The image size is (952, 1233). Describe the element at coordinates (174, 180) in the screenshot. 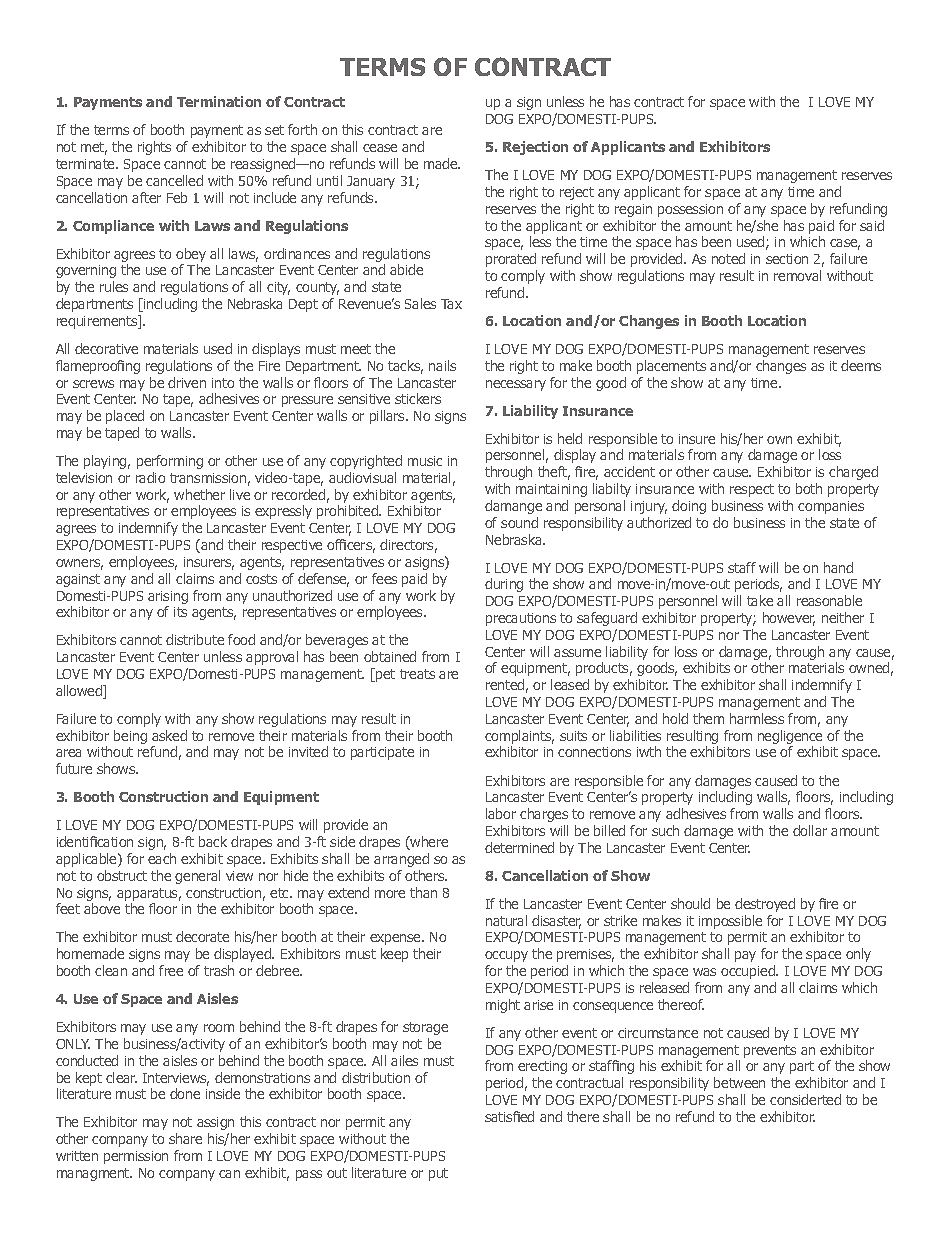

I see `cancelled` at that location.
